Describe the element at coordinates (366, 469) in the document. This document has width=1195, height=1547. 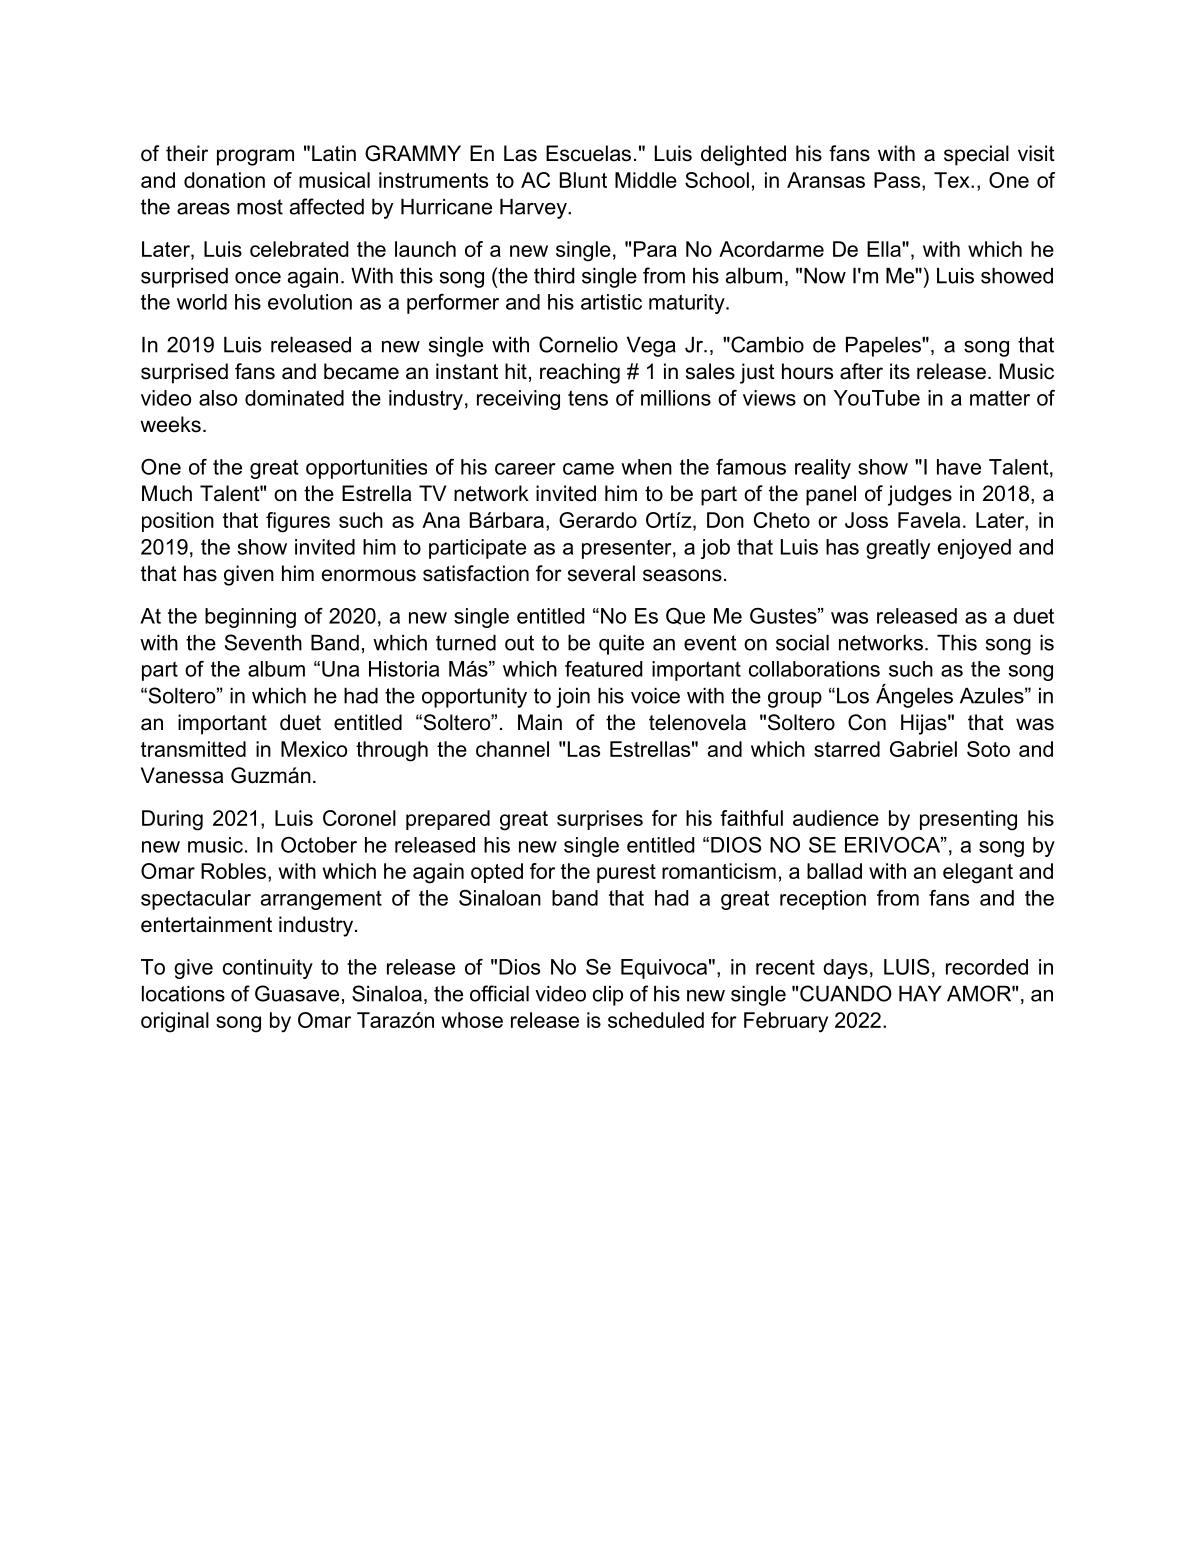
I see `opportunities` at that location.
